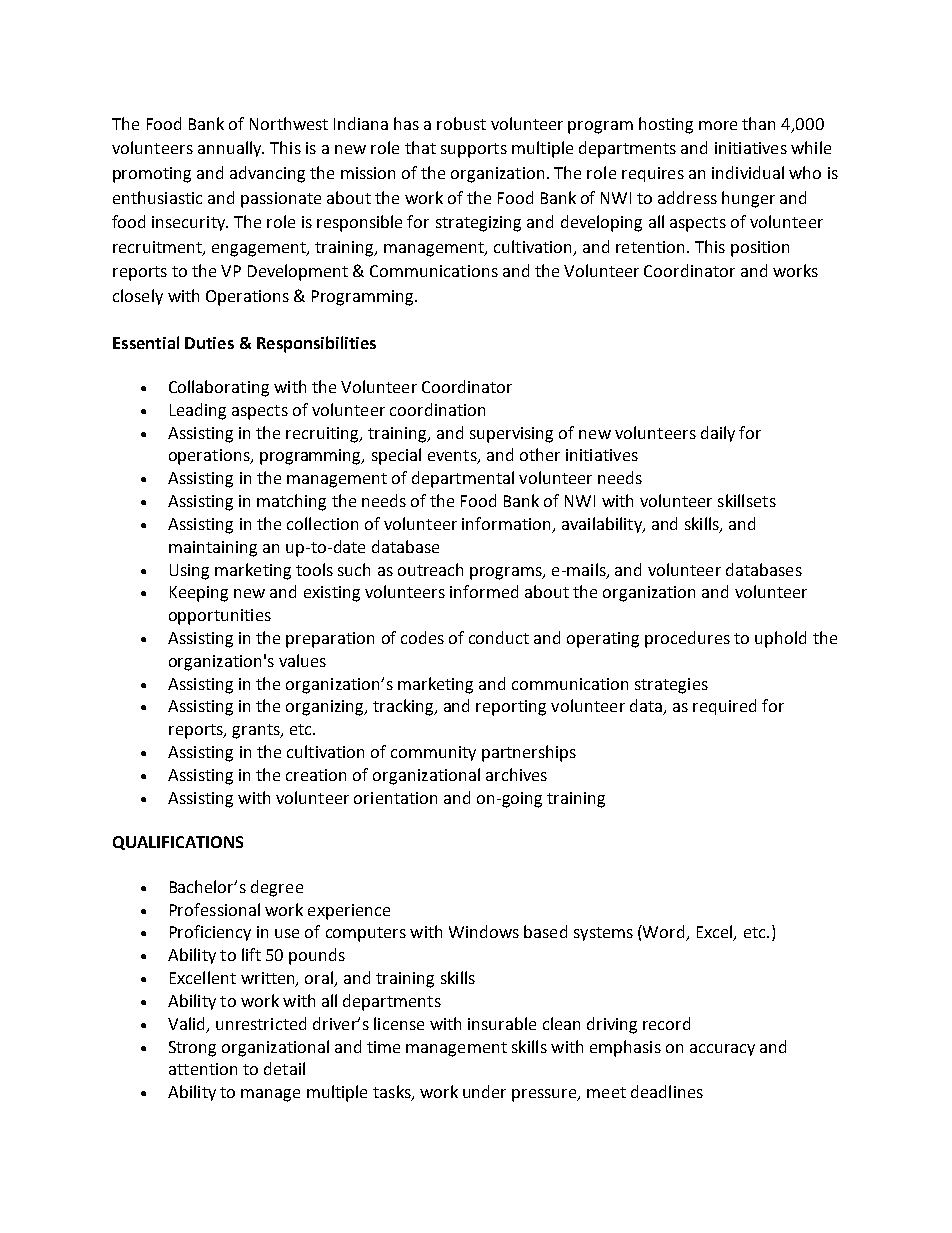  I want to click on required, so click(724, 707).
